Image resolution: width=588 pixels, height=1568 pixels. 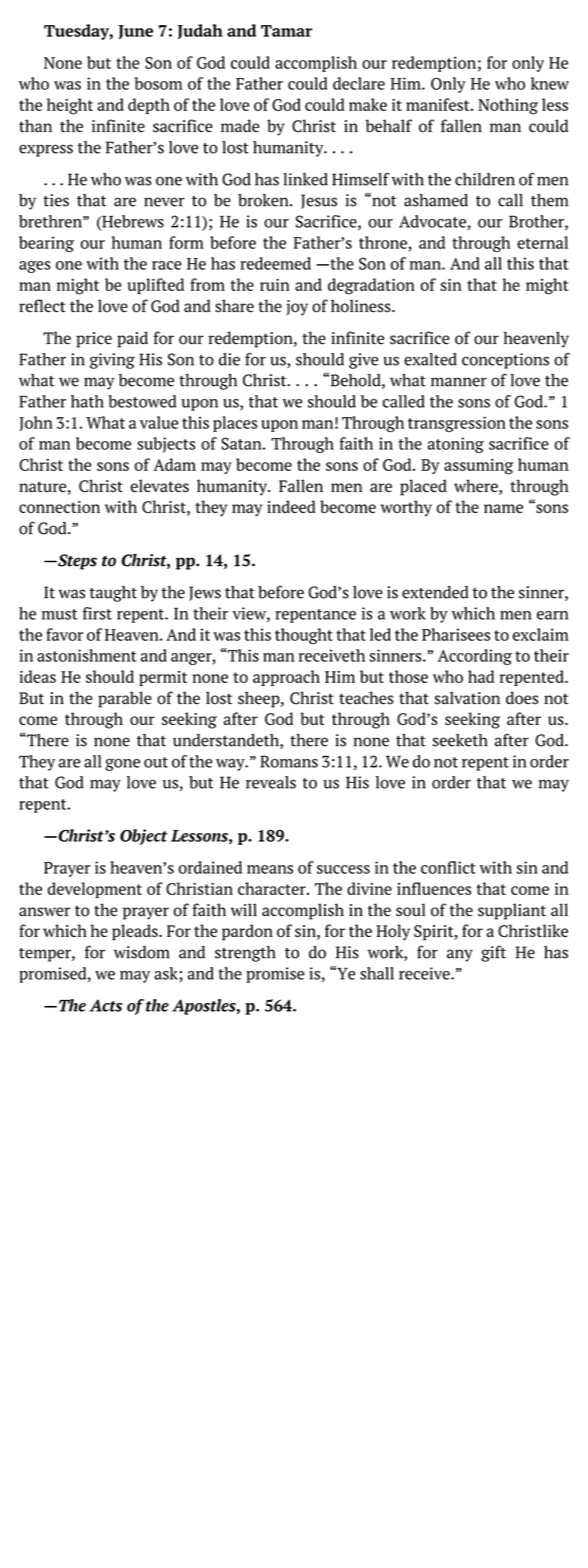 I want to click on strength, so click(x=245, y=954).
